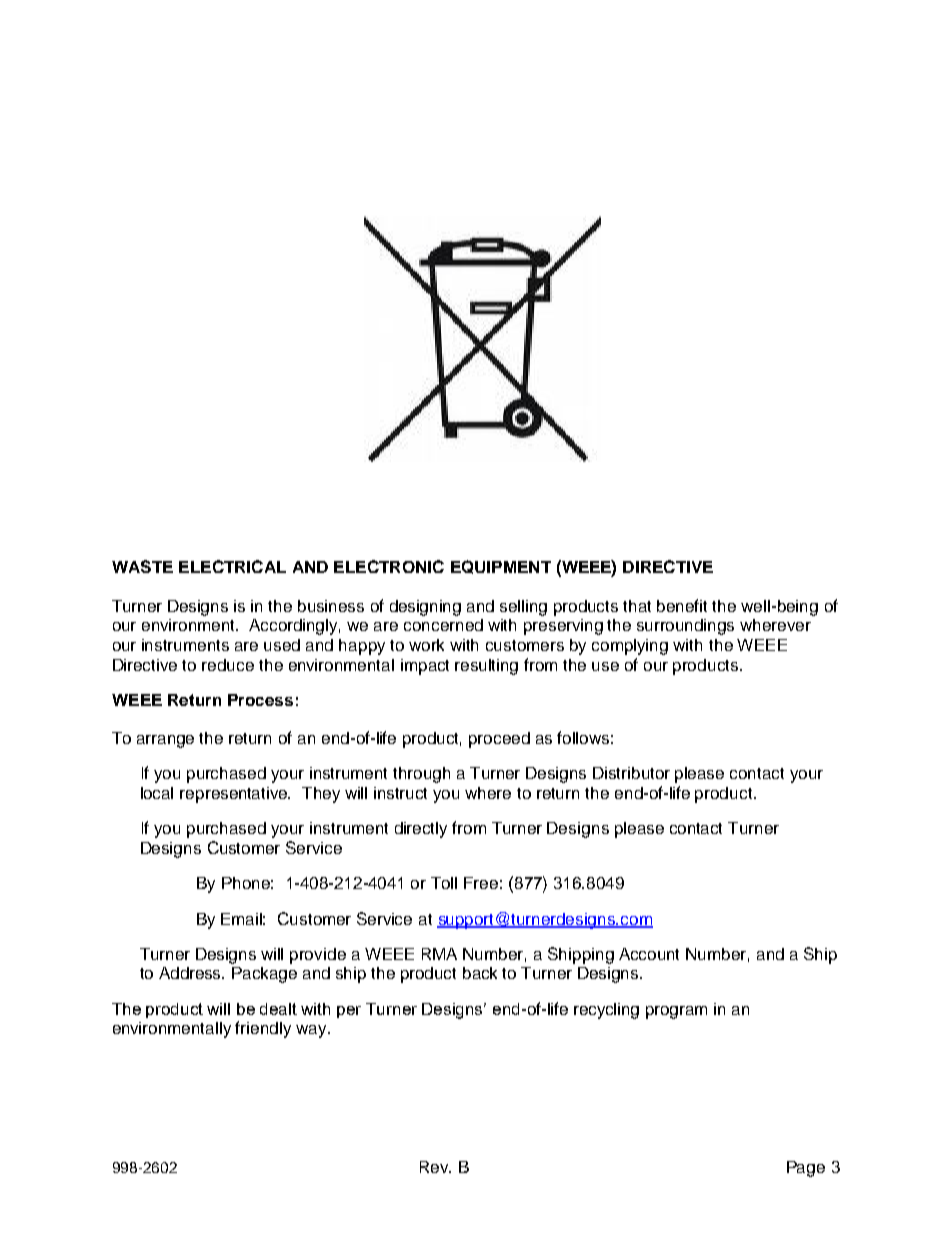 This document has height=1233, width=952. I want to click on program, so click(676, 1012).
